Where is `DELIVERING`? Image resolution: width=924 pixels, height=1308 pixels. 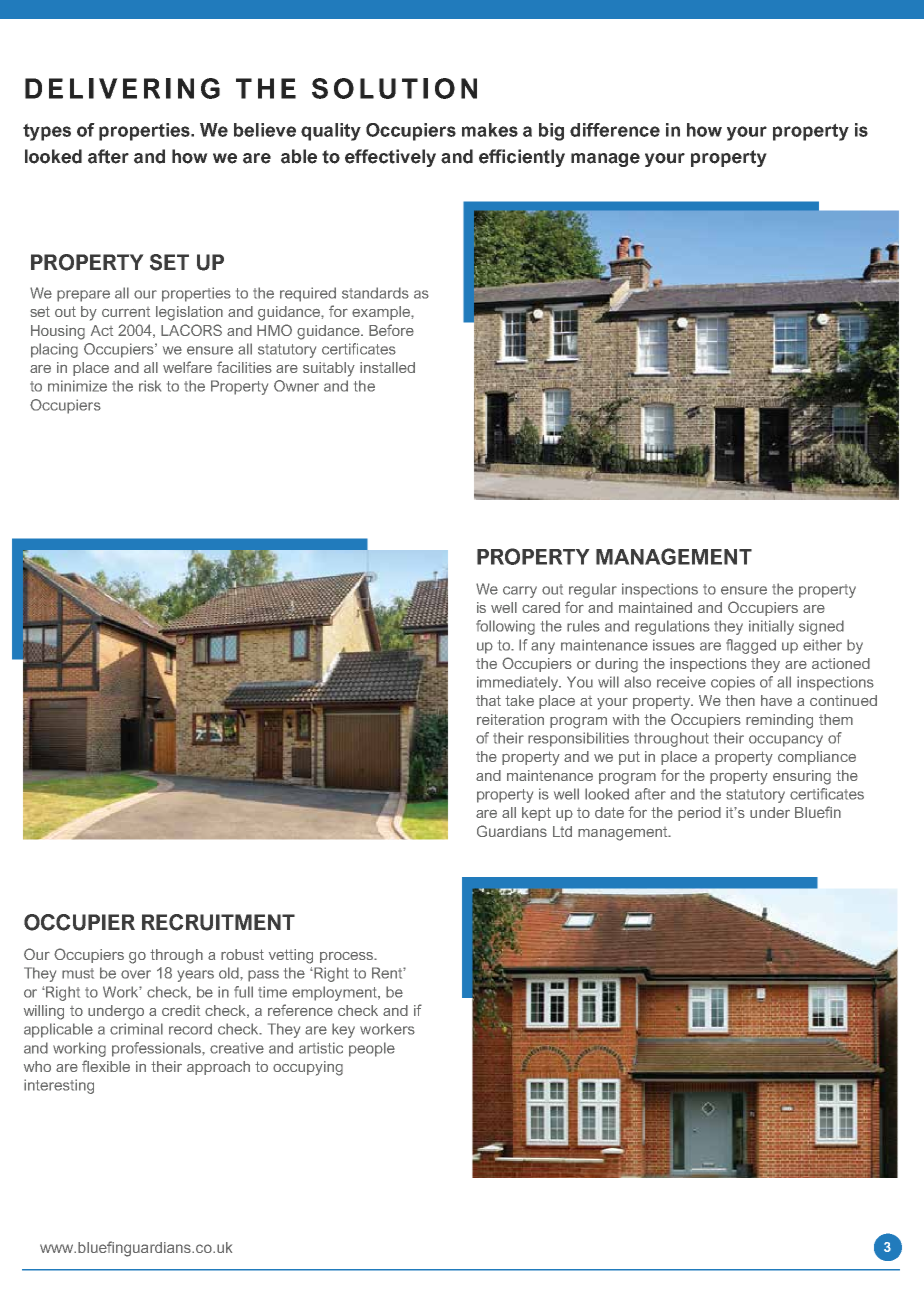
DELIVERING is located at coordinates (122, 88).
